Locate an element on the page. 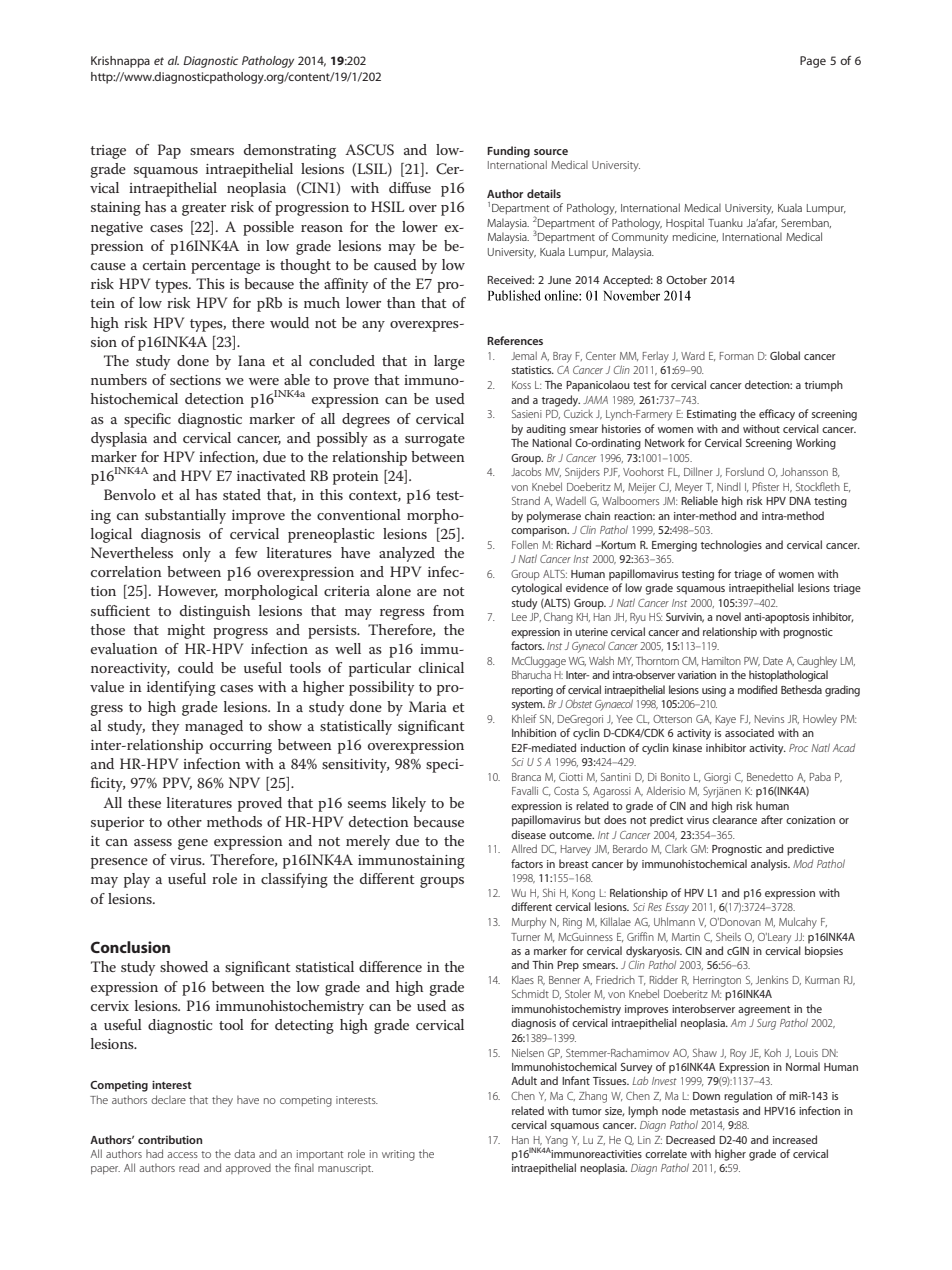 The height and width of the document is (1270, 952). play is located at coordinates (137, 880).
